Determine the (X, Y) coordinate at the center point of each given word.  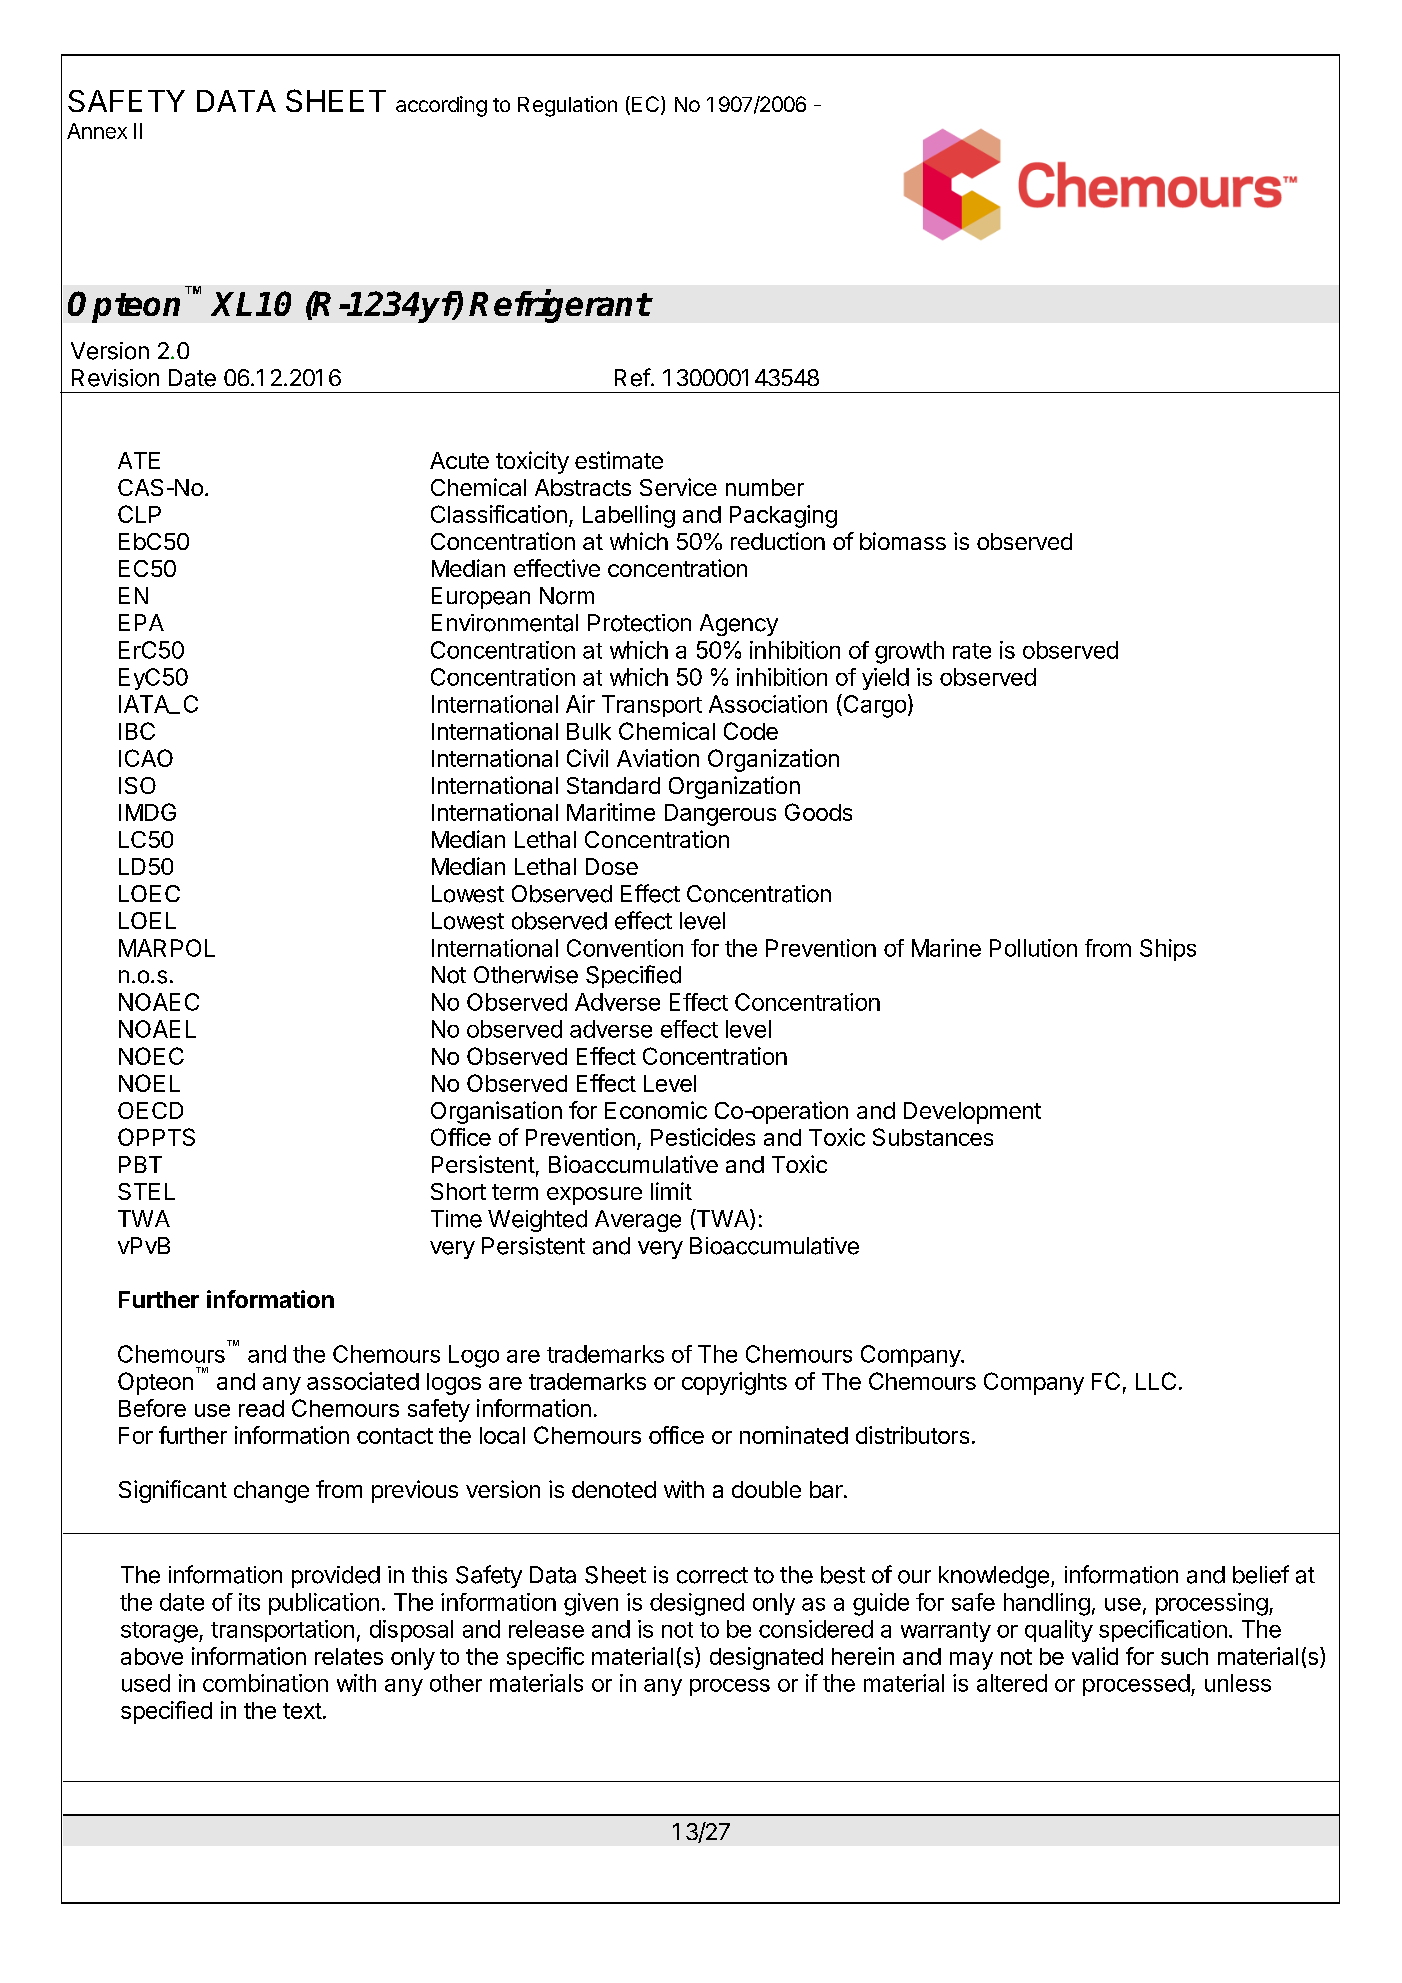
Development (972, 1113)
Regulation (567, 106)
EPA (141, 622)
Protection (639, 623)
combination (265, 1683)
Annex (97, 131)
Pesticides (703, 1137)
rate (972, 651)
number (765, 487)
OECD (150, 1110)
